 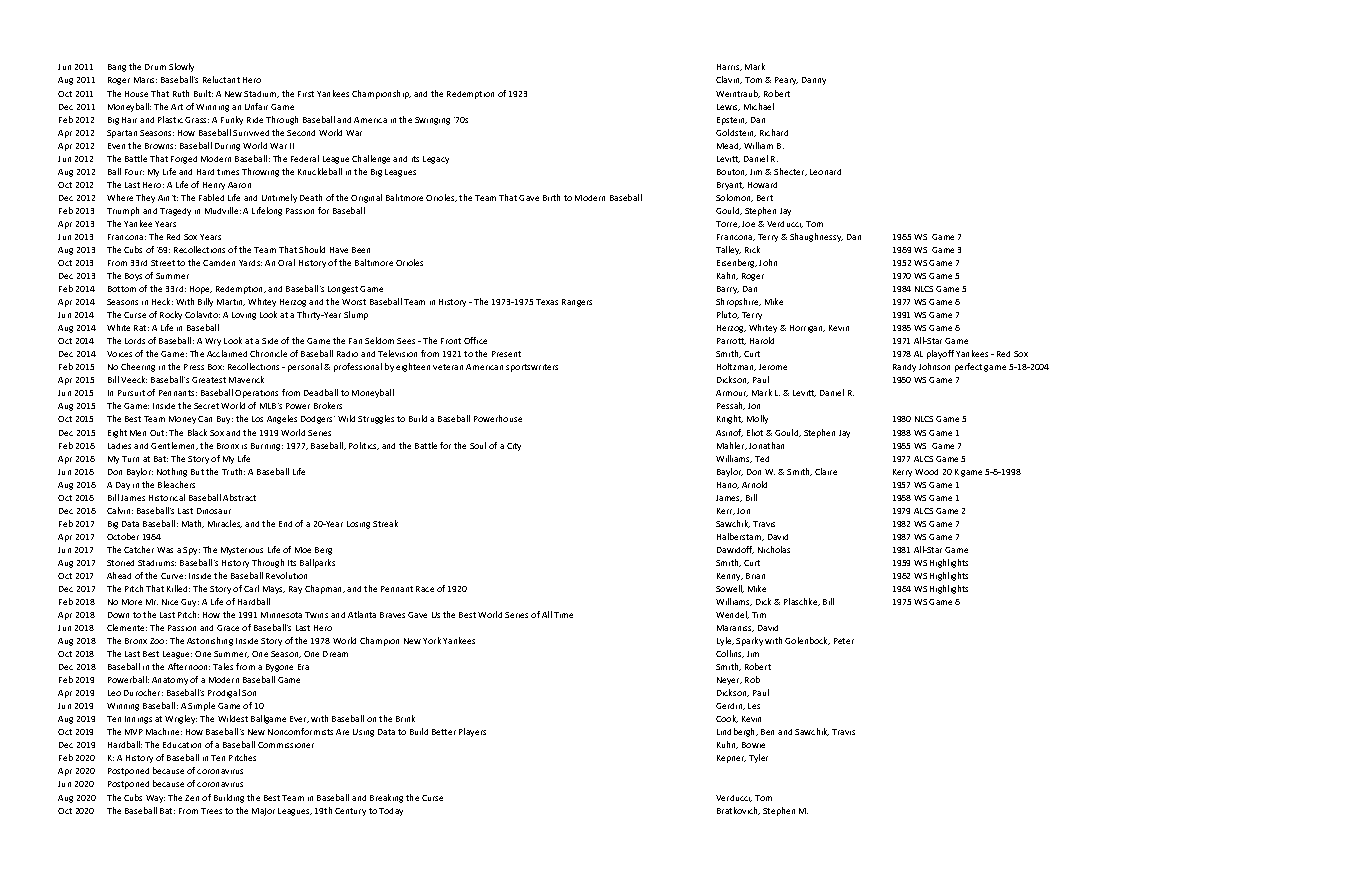 I want to click on City, so click(x=514, y=447).
